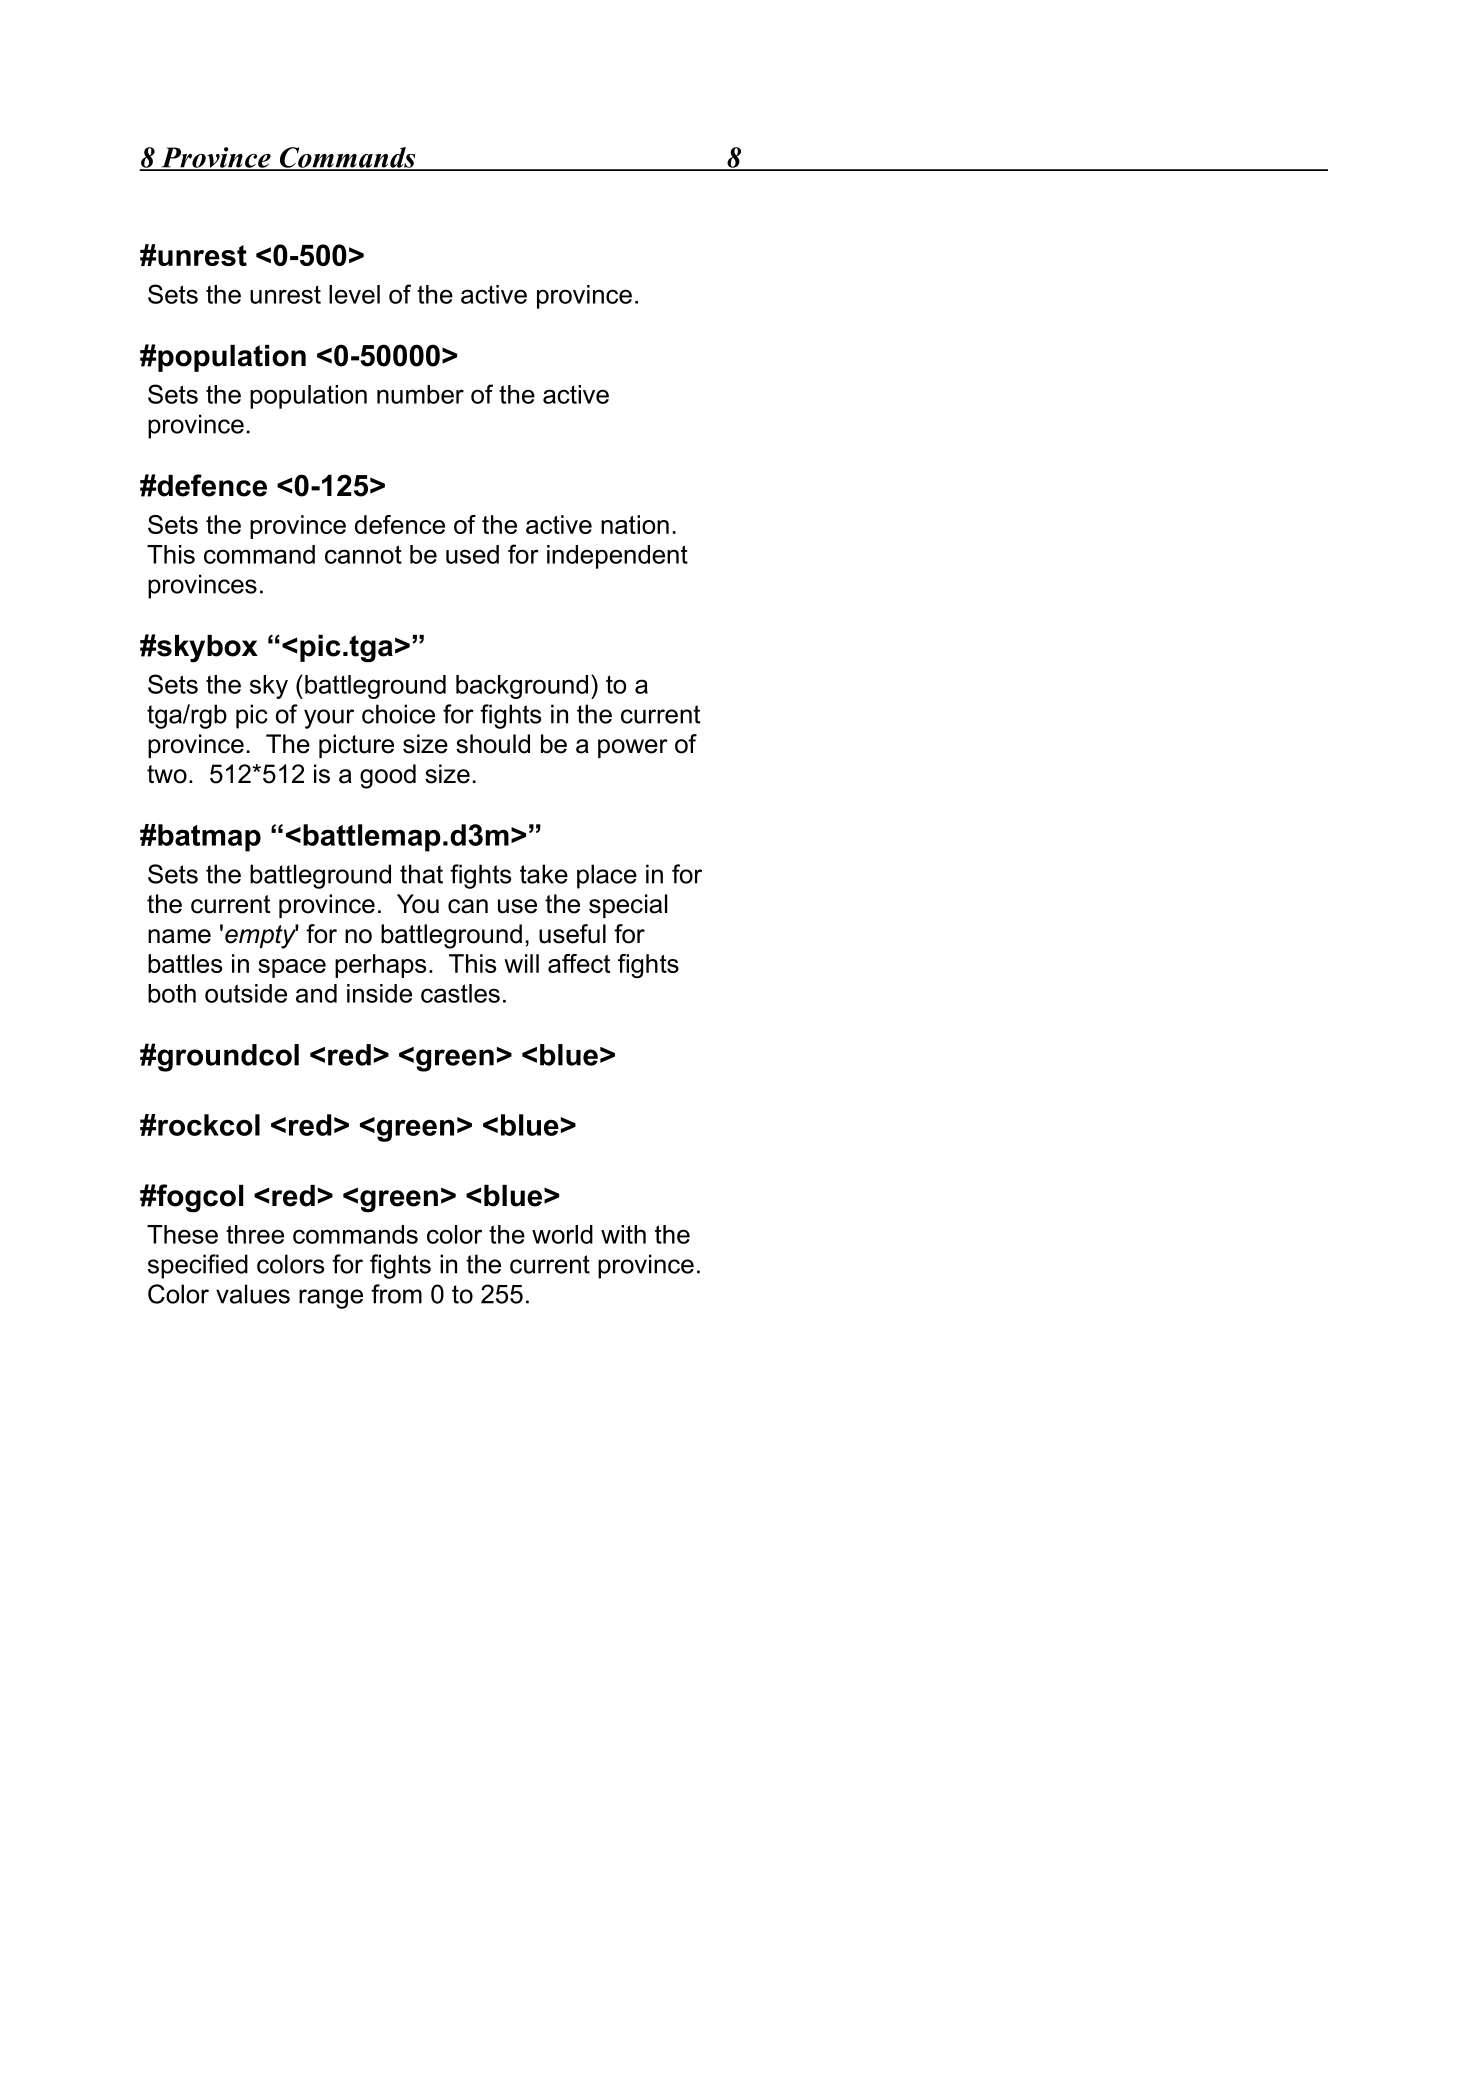 Image resolution: width=1467 pixels, height=2076 pixels. Describe the element at coordinates (420, 394) in the screenshot. I see `number` at that location.
